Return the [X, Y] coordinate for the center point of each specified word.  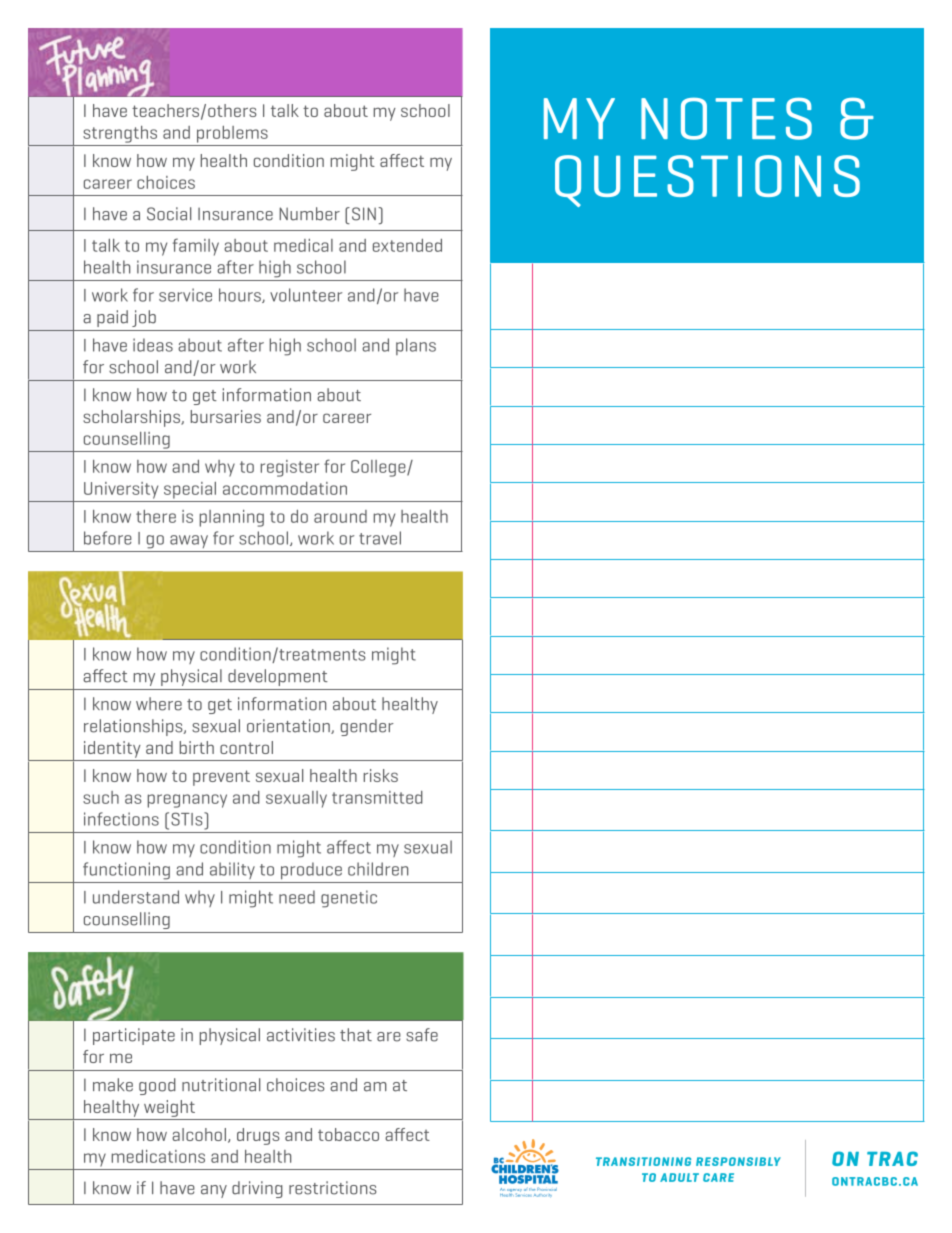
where [159, 704]
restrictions [333, 1188]
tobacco [348, 1134]
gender [367, 727]
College [379, 468]
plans [416, 346]
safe [422, 1035]
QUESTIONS [707, 181]
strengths [120, 134]
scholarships [132, 418]
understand [136, 897]
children [378, 869]
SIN [364, 214]
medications [158, 1156]
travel [380, 538]
